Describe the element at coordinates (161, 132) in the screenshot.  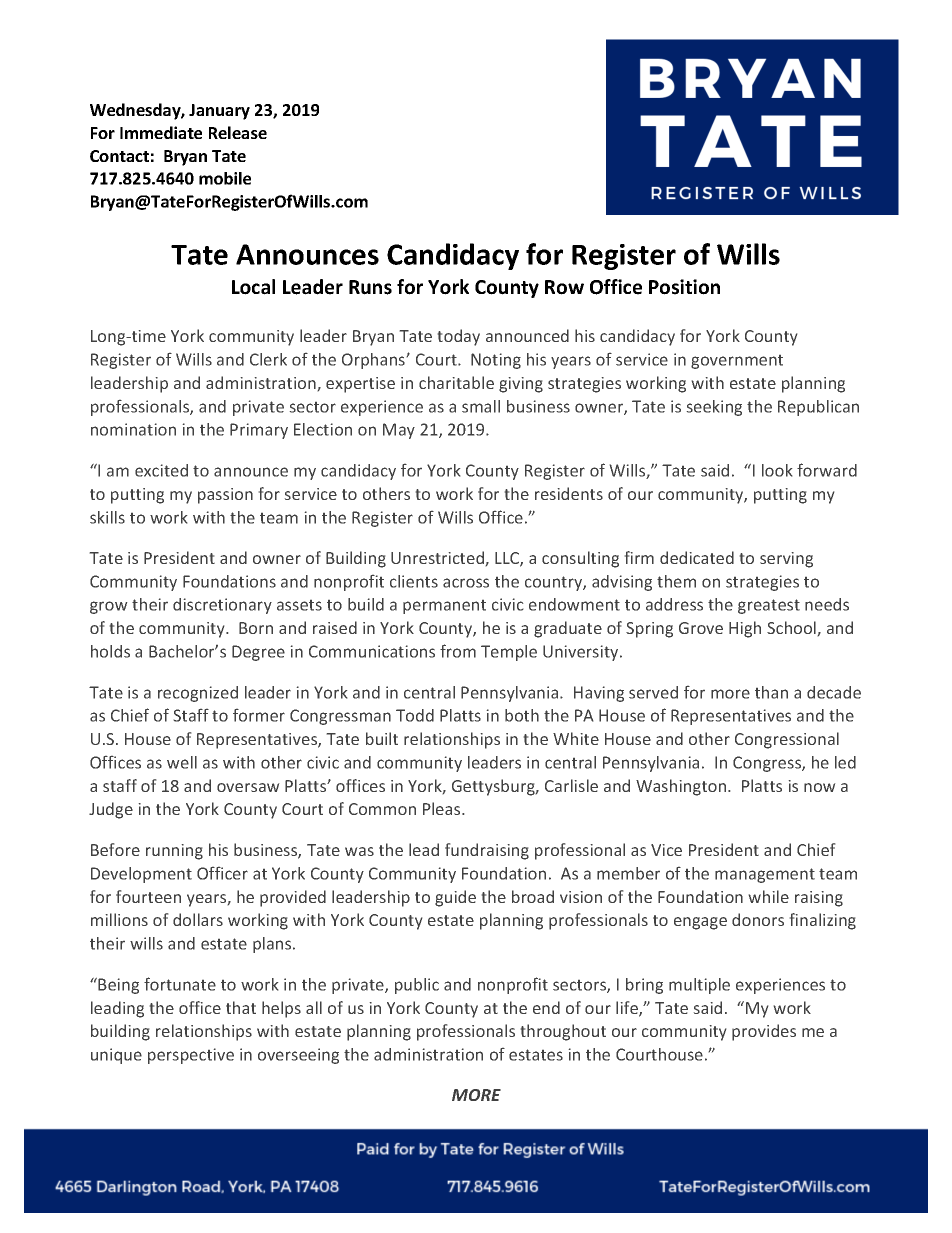
I see `Immediate` at that location.
